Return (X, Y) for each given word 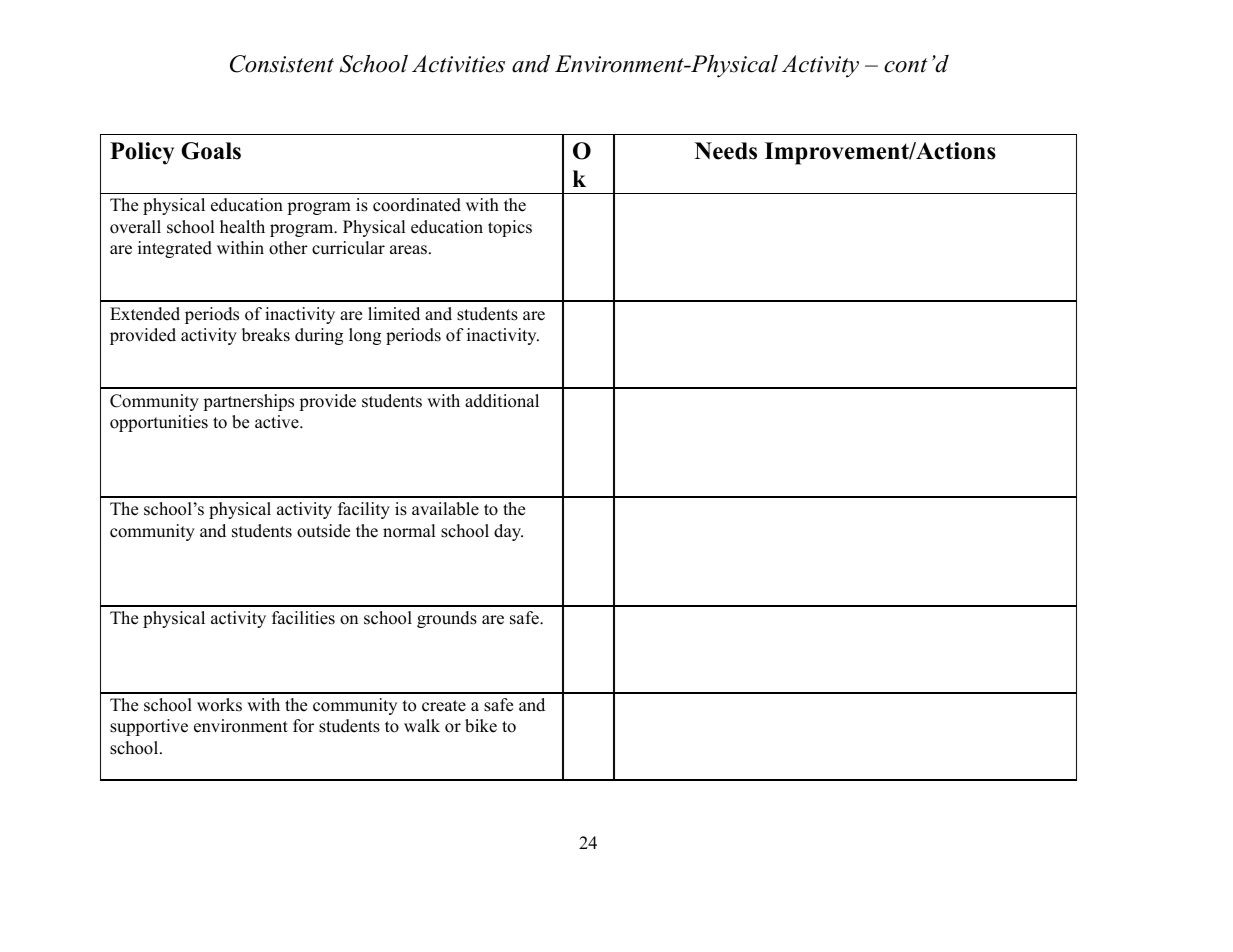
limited (394, 314)
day (508, 532)
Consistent (282, 64)
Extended (145, 314)
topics (510, 228)
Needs (726, 151)
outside (323, 531)
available (445, 509)
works (219, 705)
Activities (458, 64)
